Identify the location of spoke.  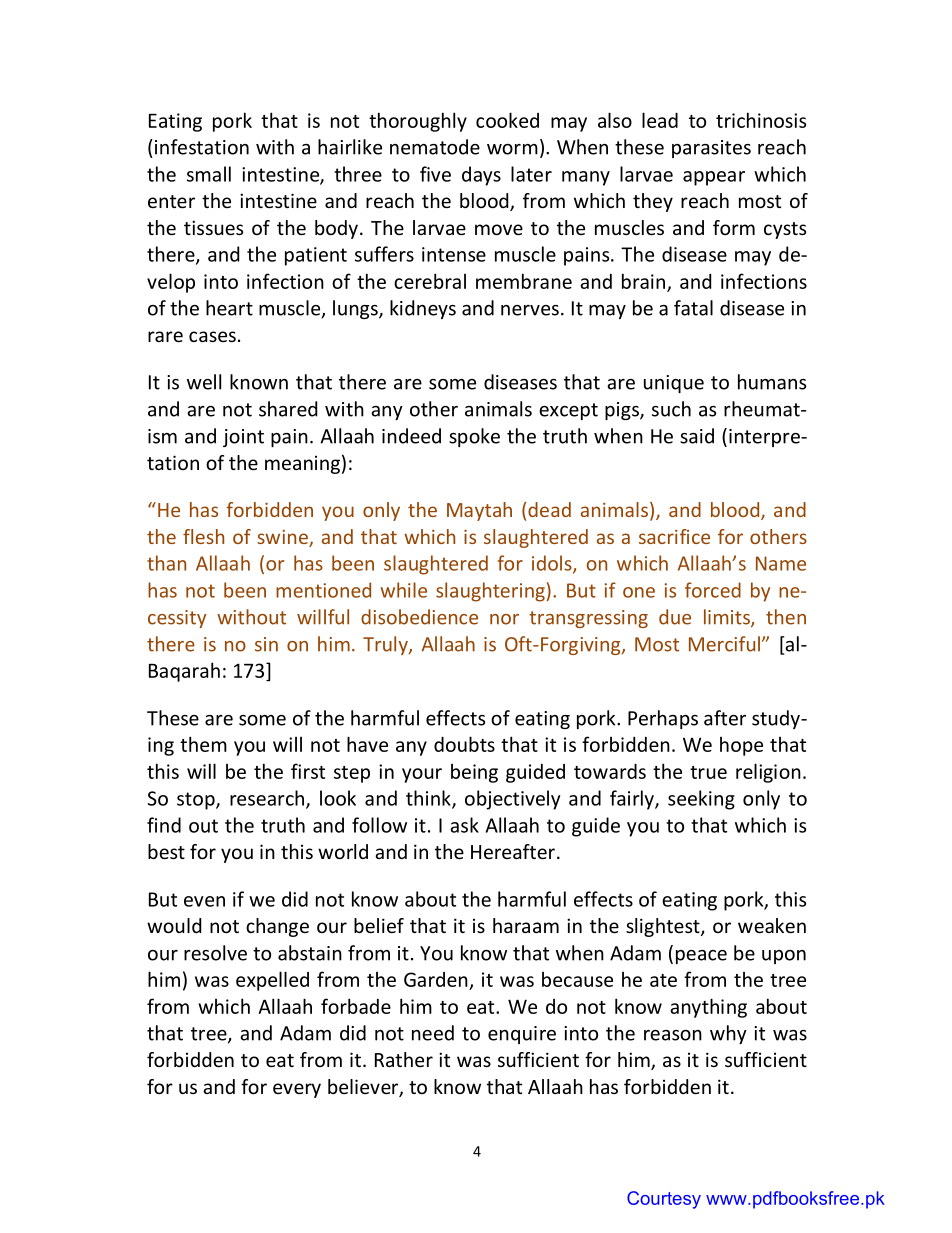
(474, 437).
